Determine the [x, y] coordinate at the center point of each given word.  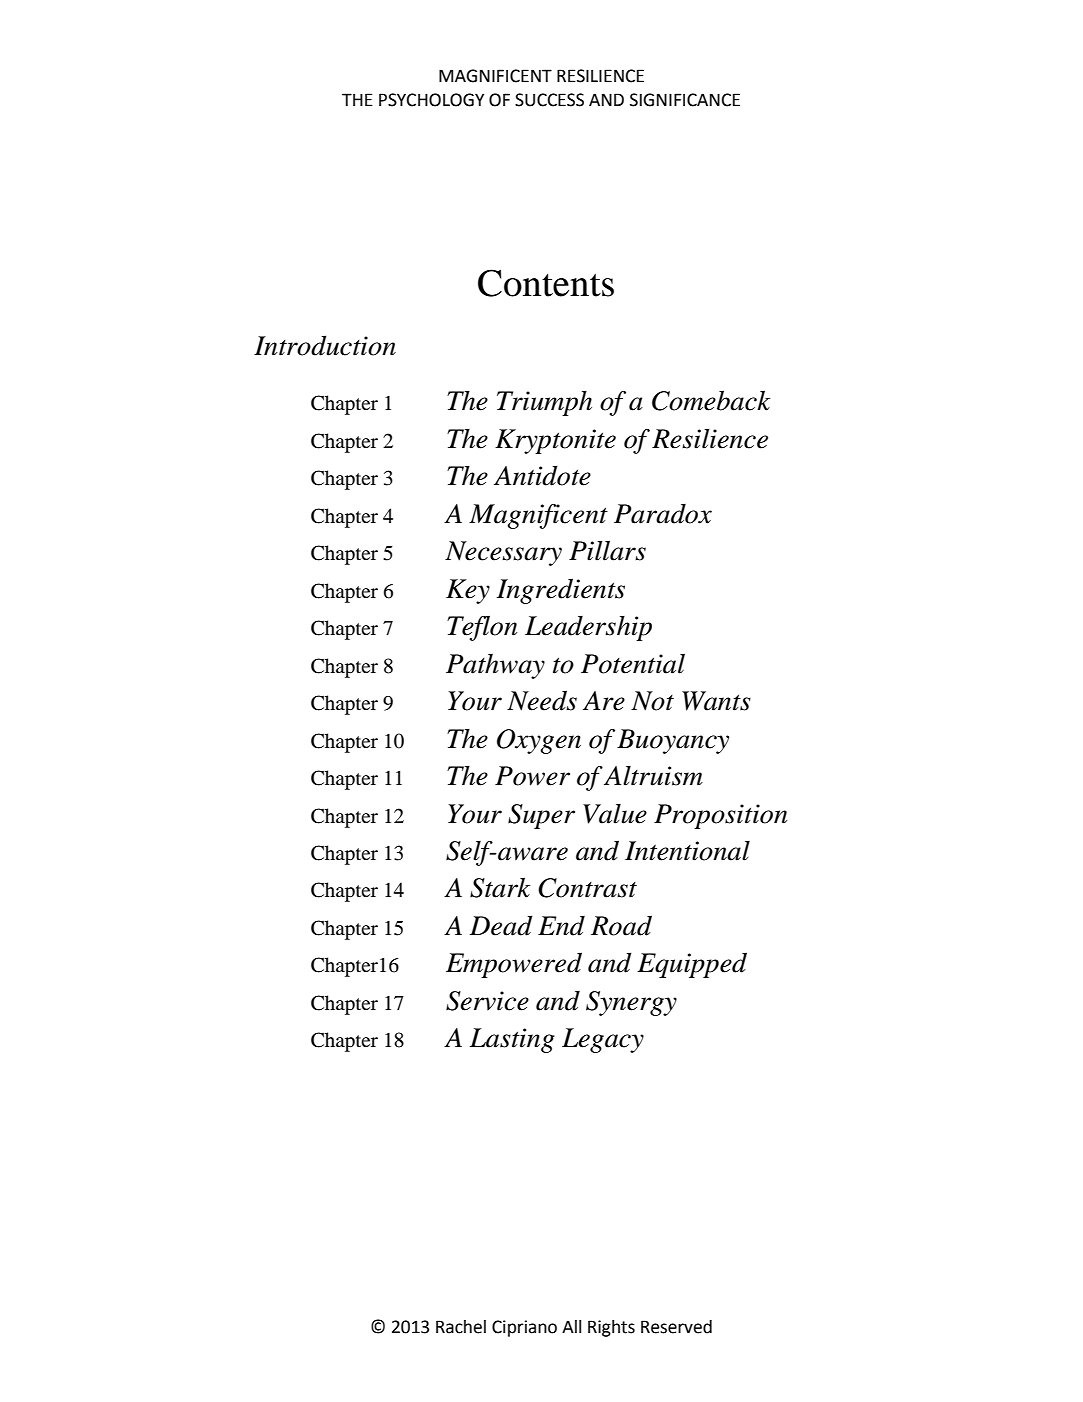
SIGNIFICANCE [685, 100]
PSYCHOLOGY [431, 100]
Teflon [482, 628]
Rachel [461, 1327]
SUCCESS [549, 100]
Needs [542, 700]
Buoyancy [673, 741]
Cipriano [524, 1328]
